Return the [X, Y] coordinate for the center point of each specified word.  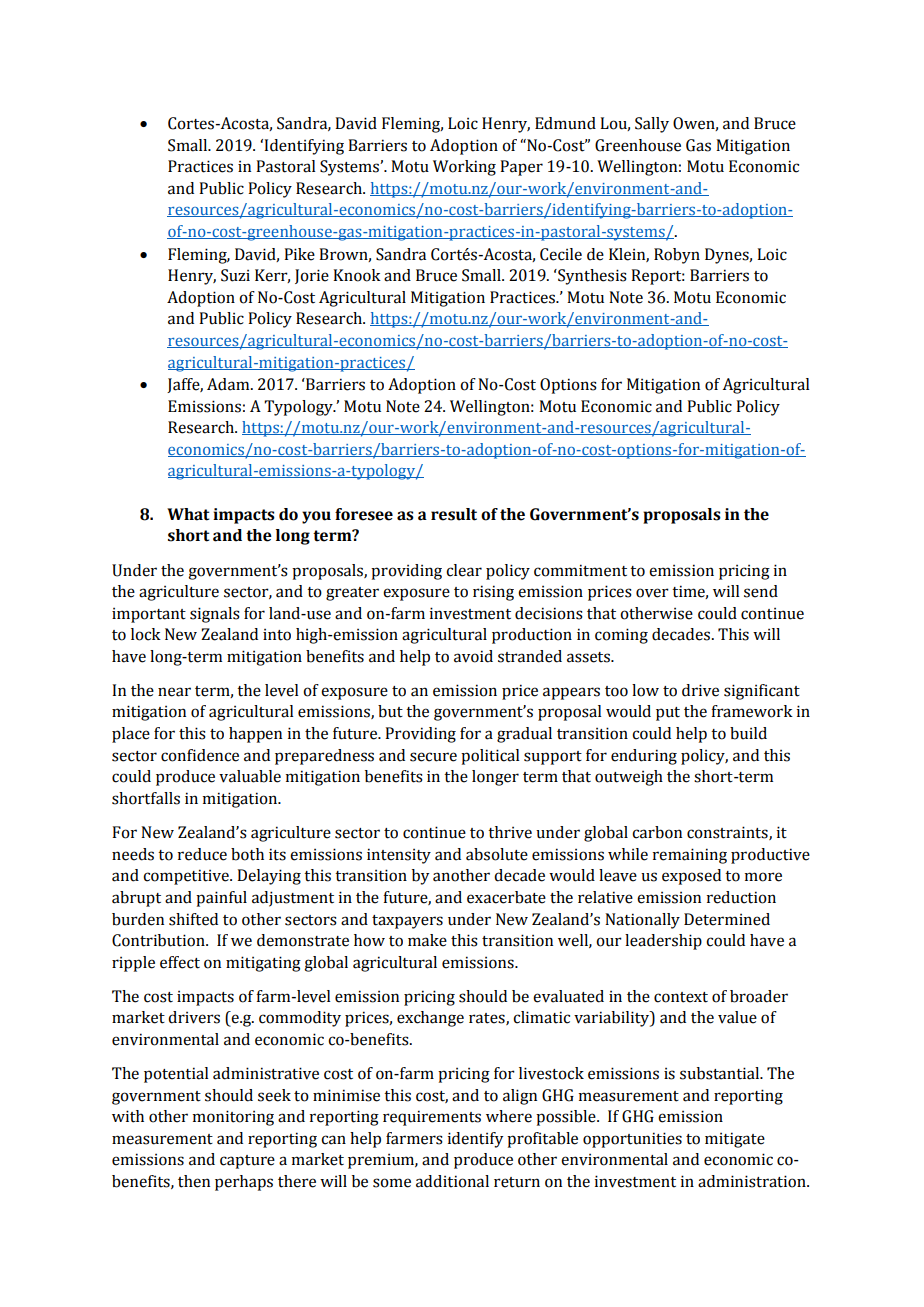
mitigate [735, 1140]
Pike [299, 254]
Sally [652, 125]
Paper [521, 168]
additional [452, 1181]
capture [247, 1162]
